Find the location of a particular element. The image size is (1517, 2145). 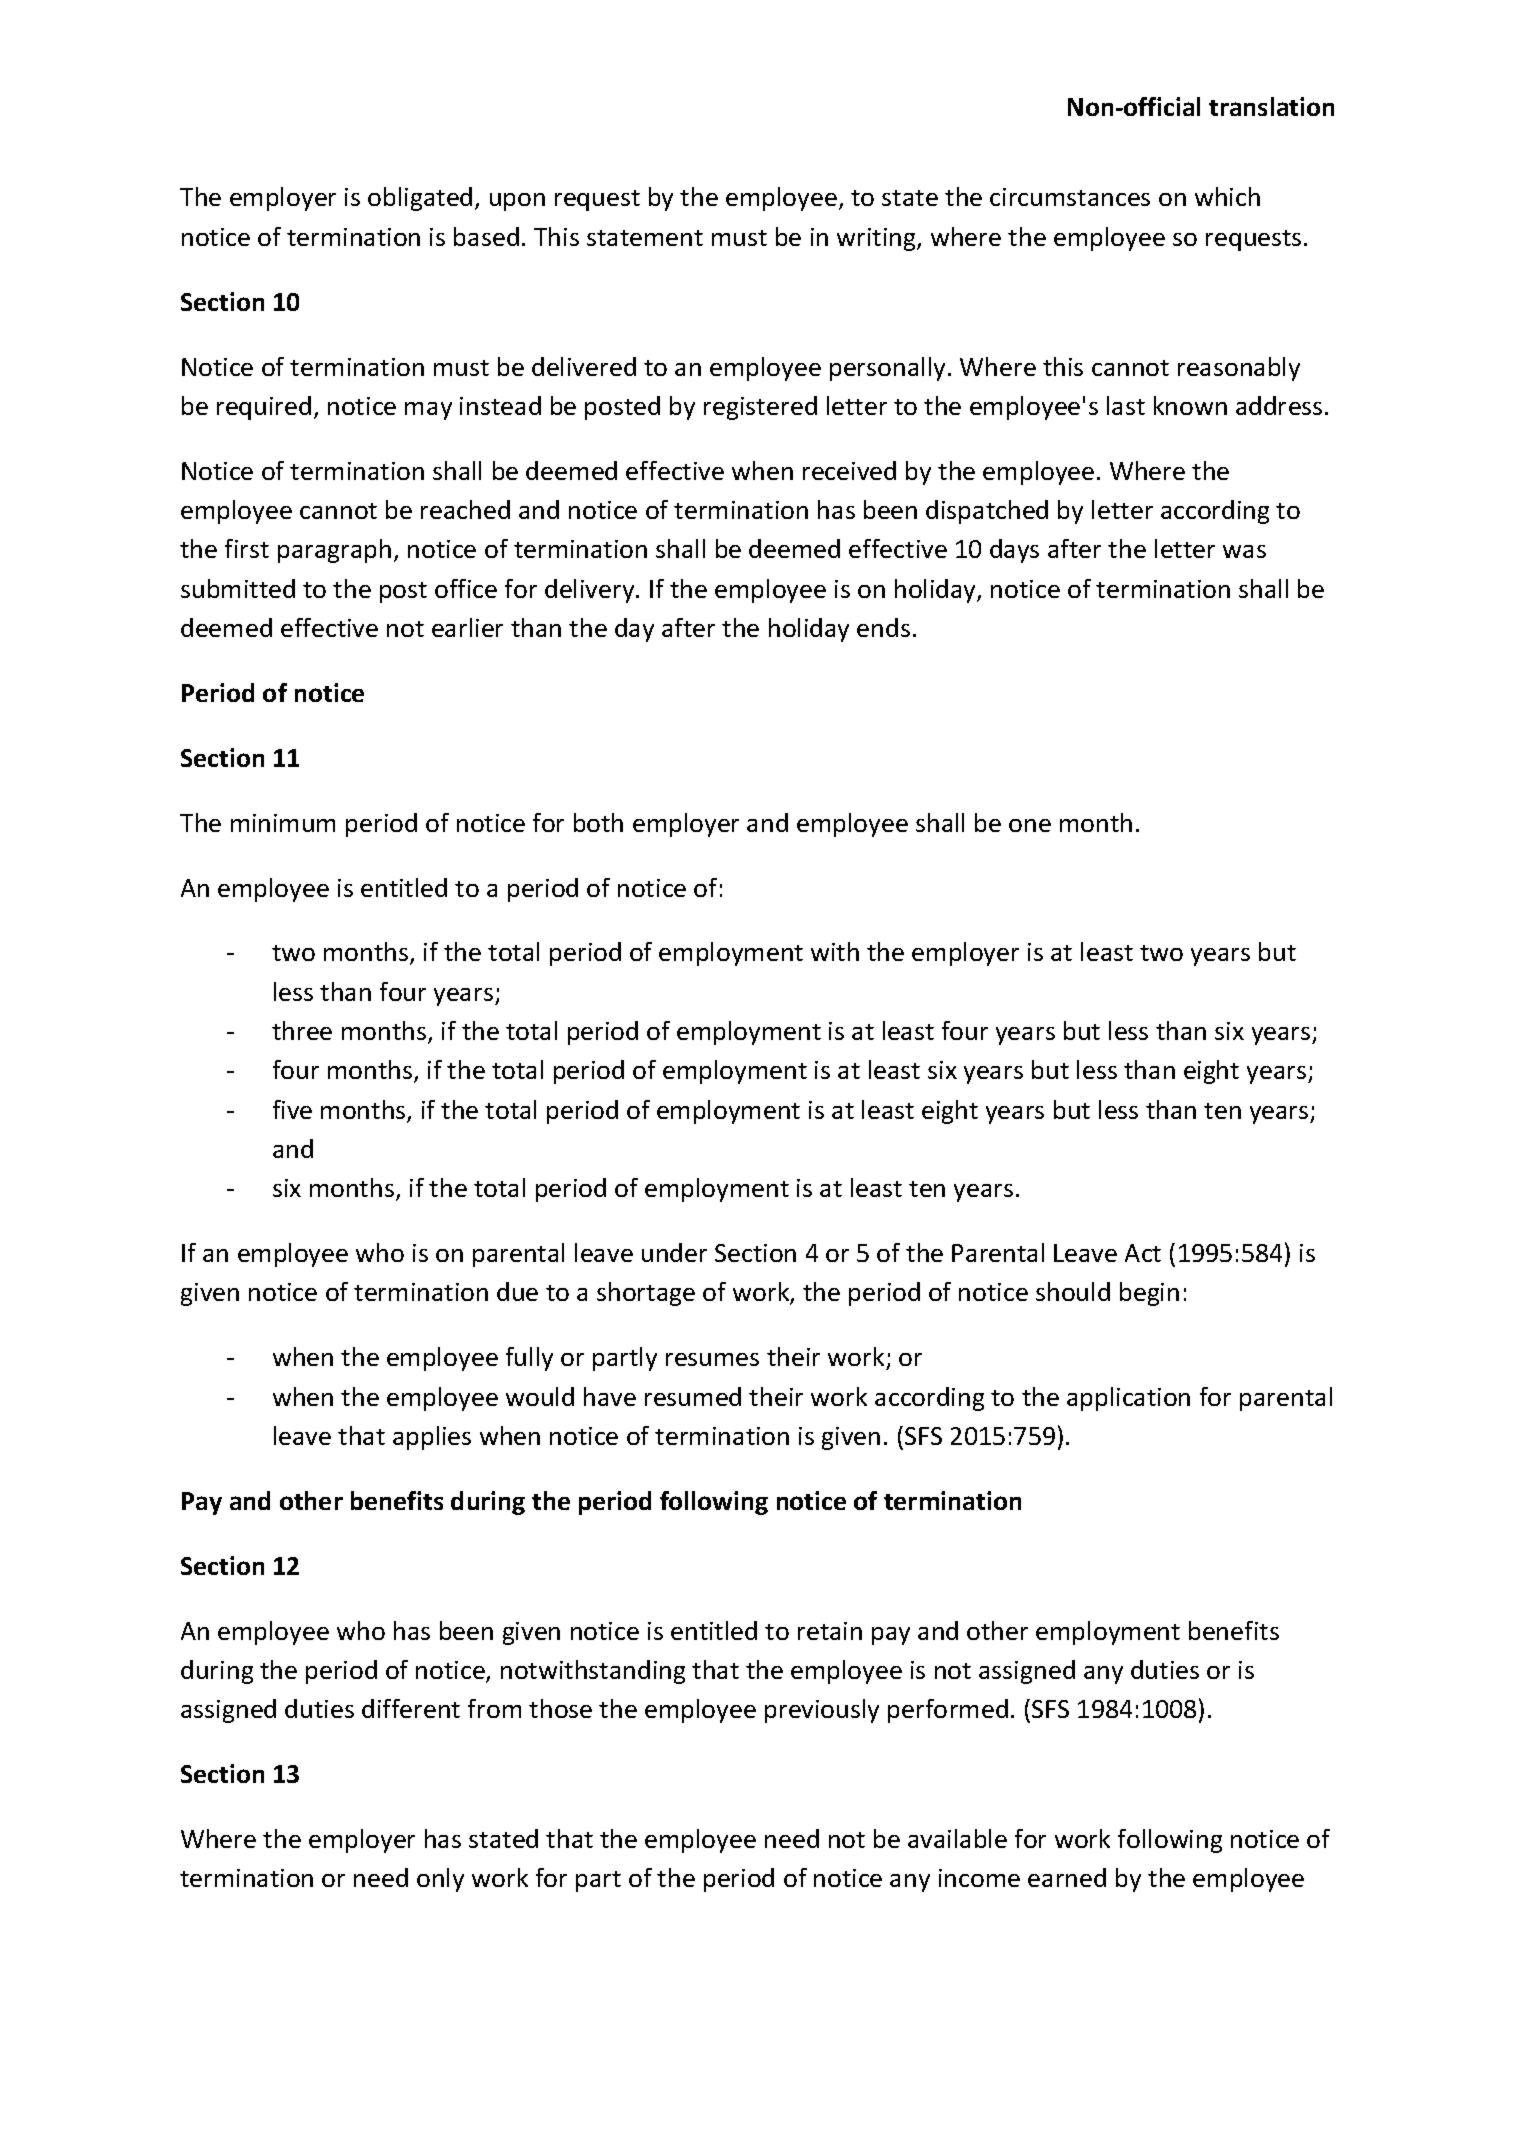

under is located at coordinates (674, 1252).
